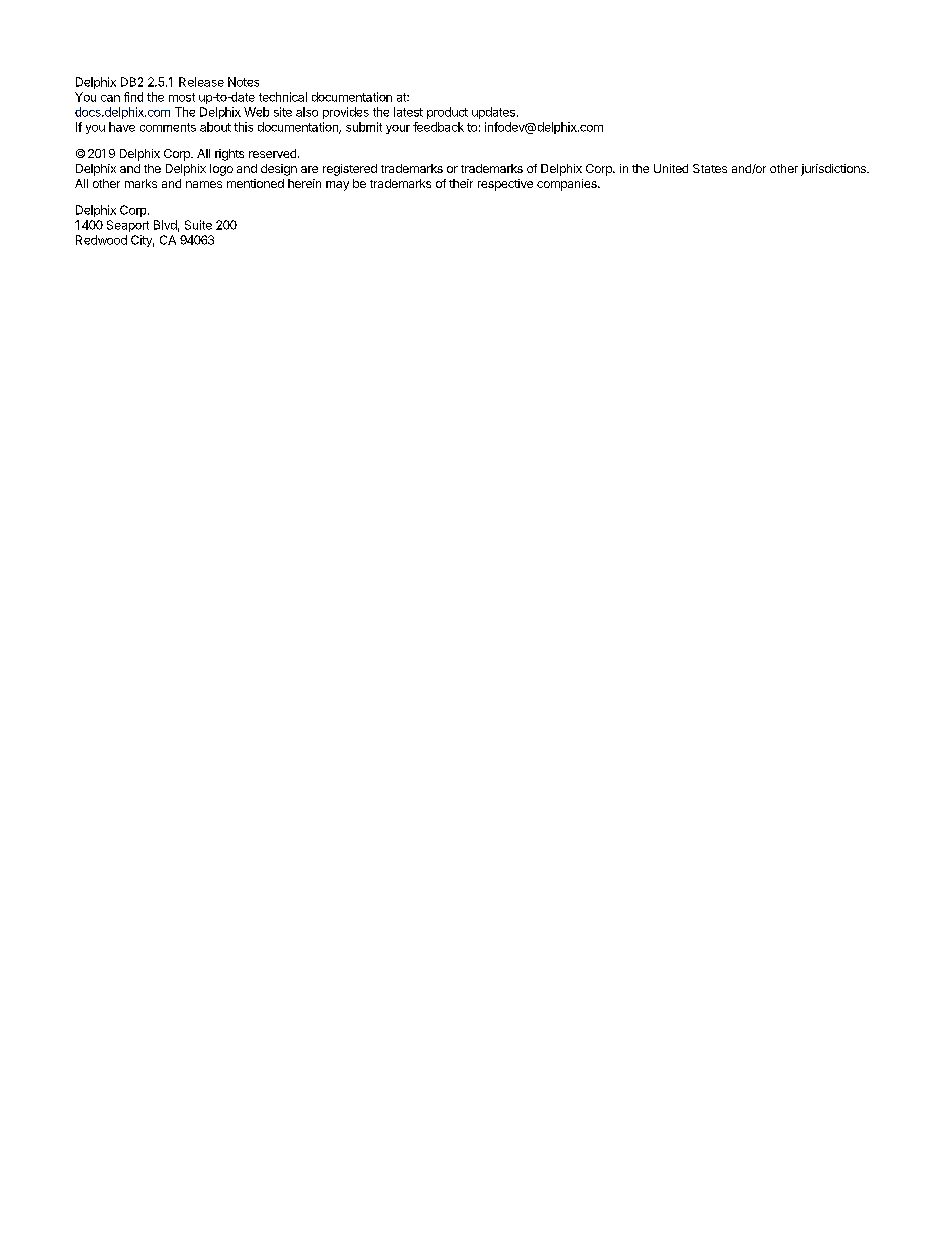 This screenshot has width=952, height=1233. I want to click on Seaport, so click(128, 226).
